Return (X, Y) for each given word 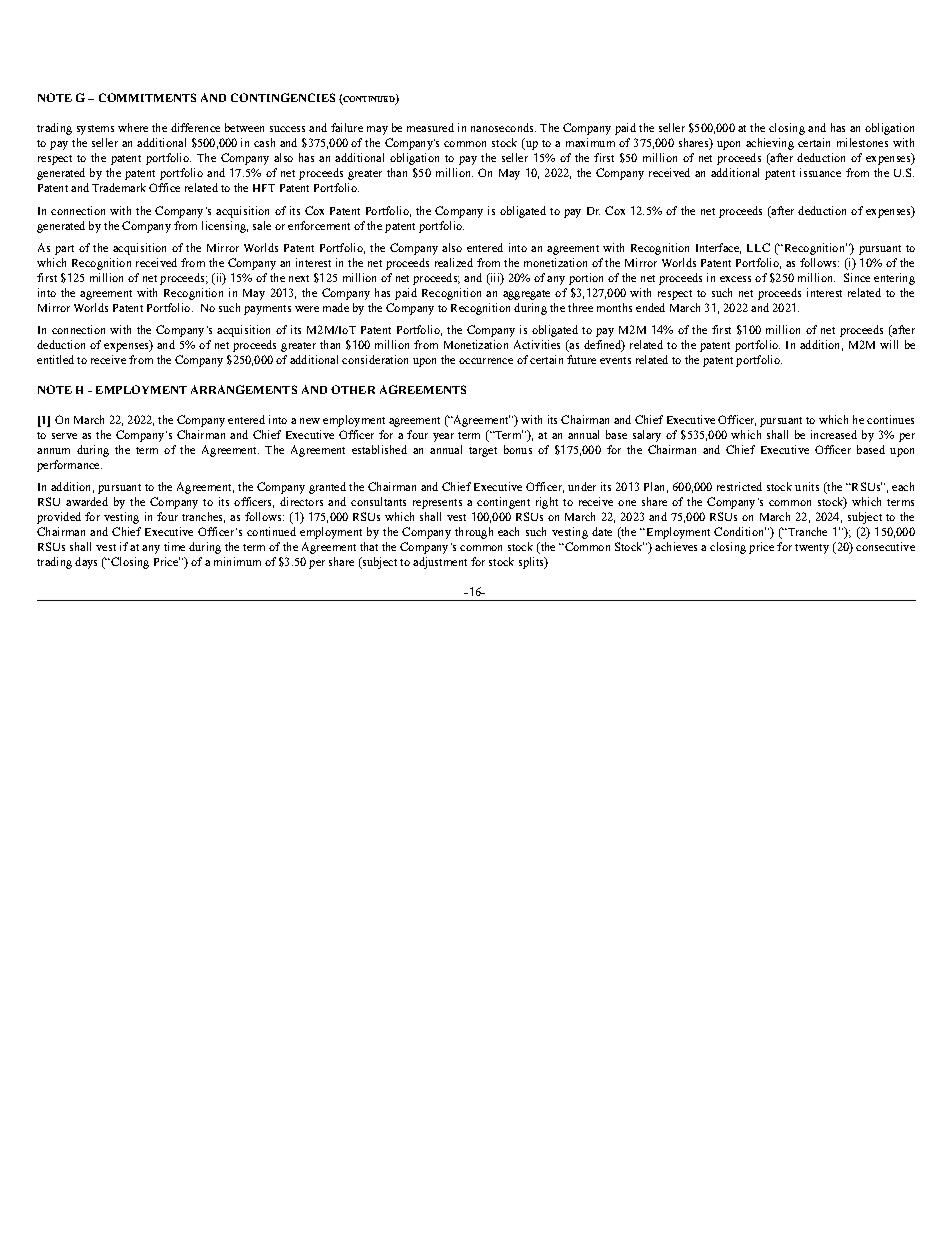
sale (262, 225)
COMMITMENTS (147, 97)
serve (64, 436)
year (443, 437)
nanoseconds (503, 127)
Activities (537, 344)
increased (834, 434)
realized (454, 262)
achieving (770, 144)
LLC (758, 247)
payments (267, 310)
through (474, 533)
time (174, 546)
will (889, 344)
